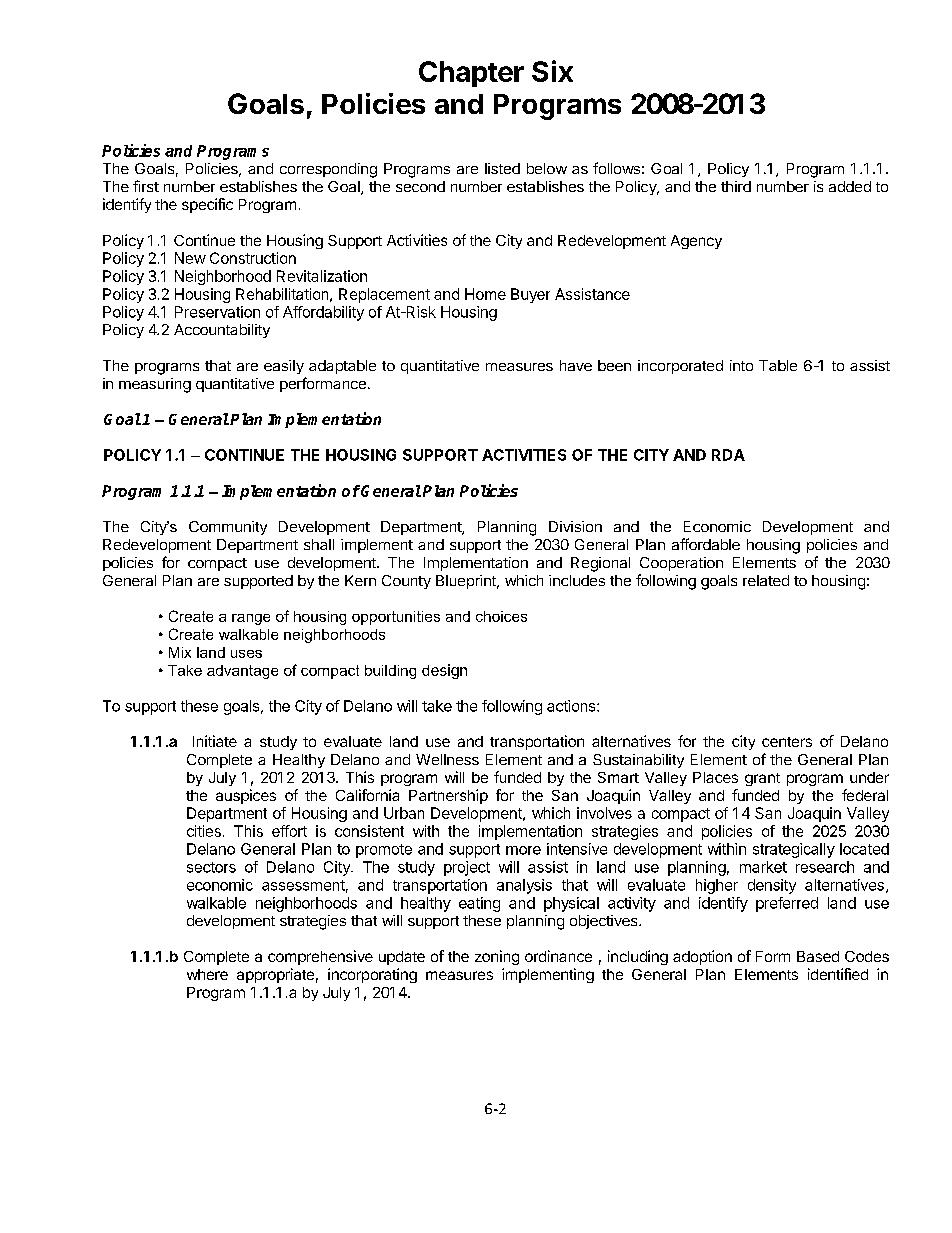 This screenshot has width=952, height=1233. Describe the element at coordinates (497, 957) in the screenshot. I see `zoning` at that location.
